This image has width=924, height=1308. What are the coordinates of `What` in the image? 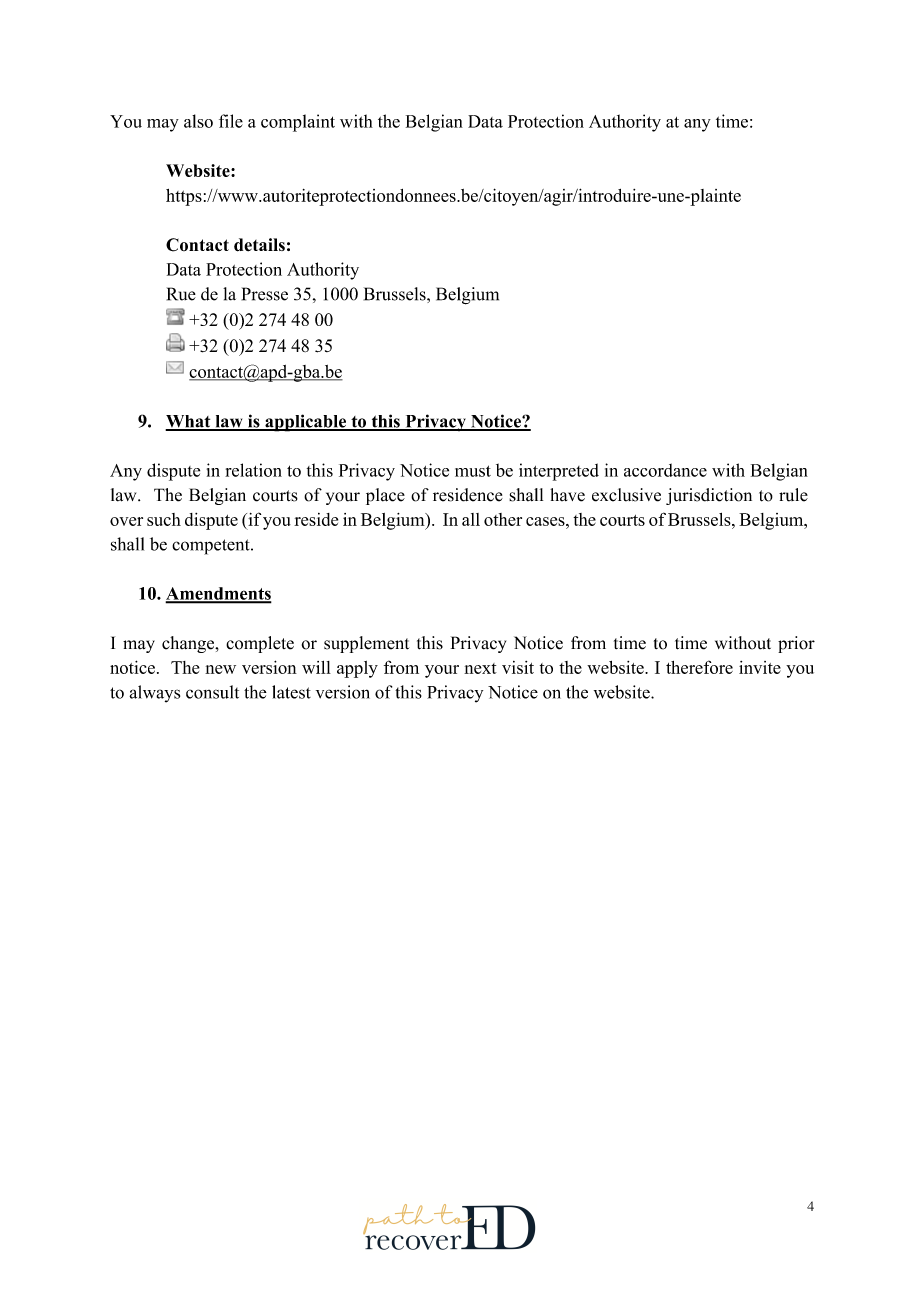 It's located at (189, 422).
